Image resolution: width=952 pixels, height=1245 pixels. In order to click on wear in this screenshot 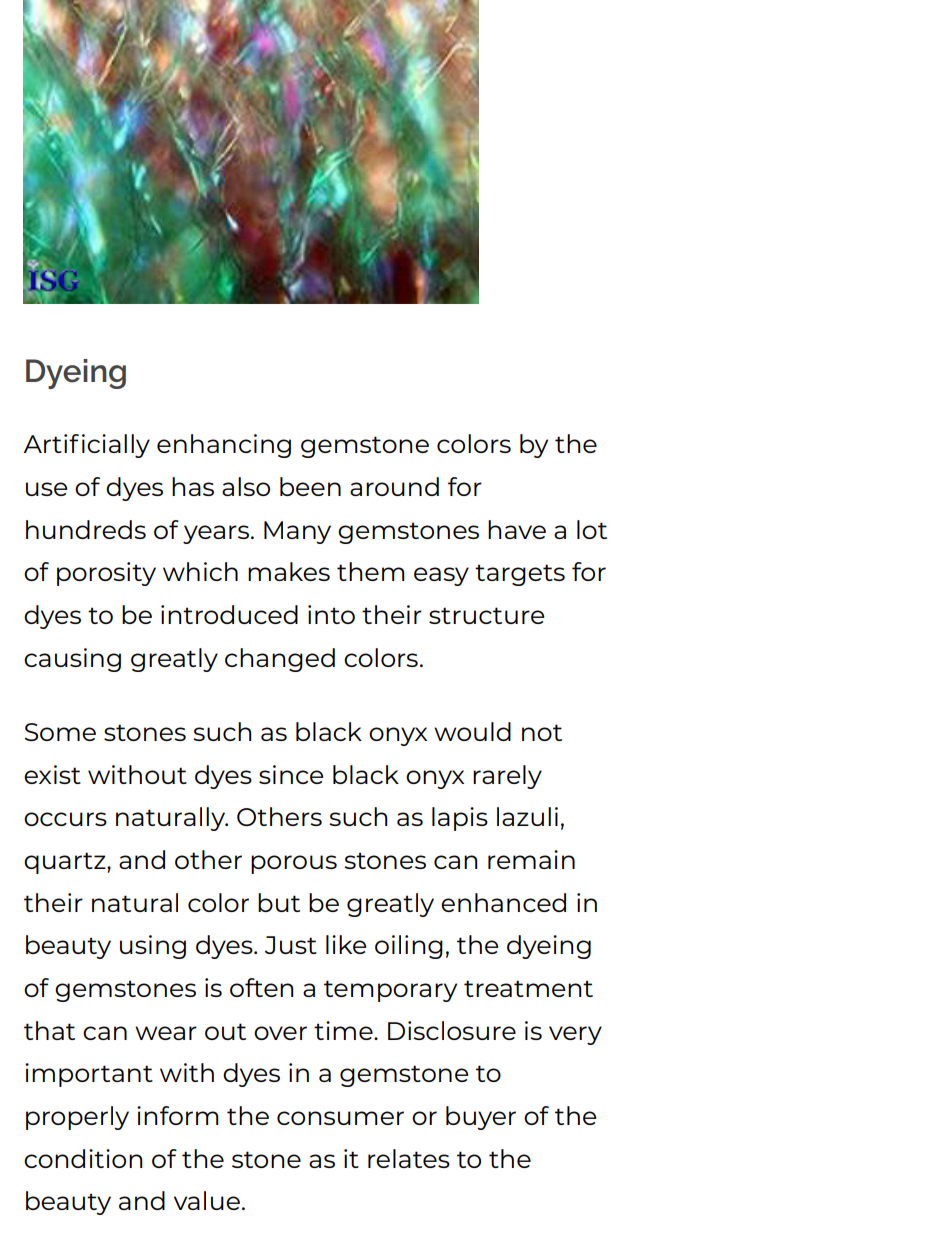, I will do `click(166, 1033)`.
